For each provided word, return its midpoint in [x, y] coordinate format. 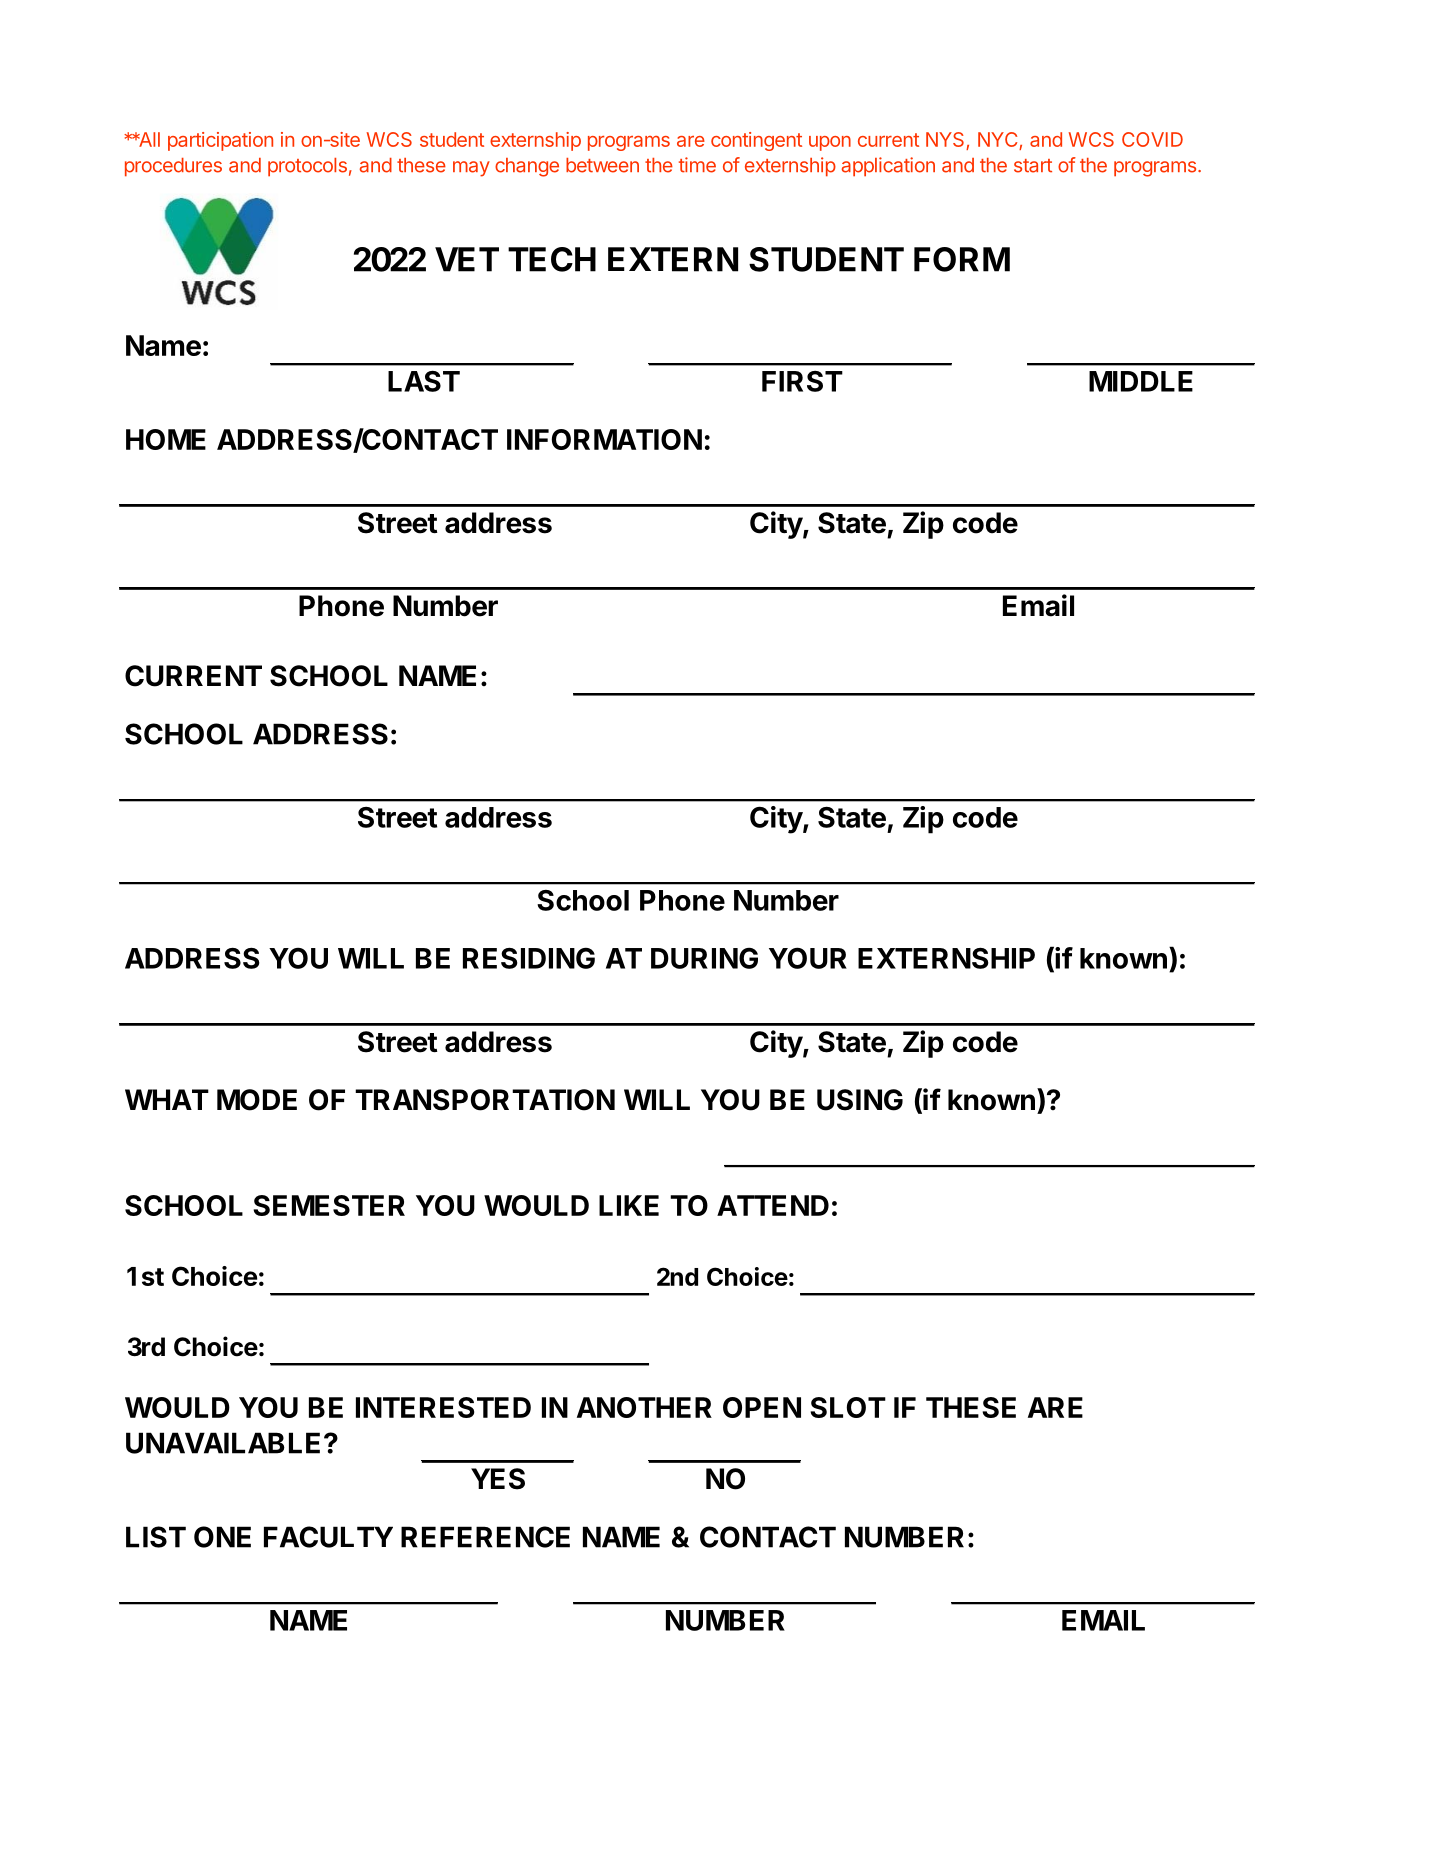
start [1033, 166]
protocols [307, 167]
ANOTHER [644, 1407]
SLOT [848, 1407]
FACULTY [328, 1537]
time [697, 165]
